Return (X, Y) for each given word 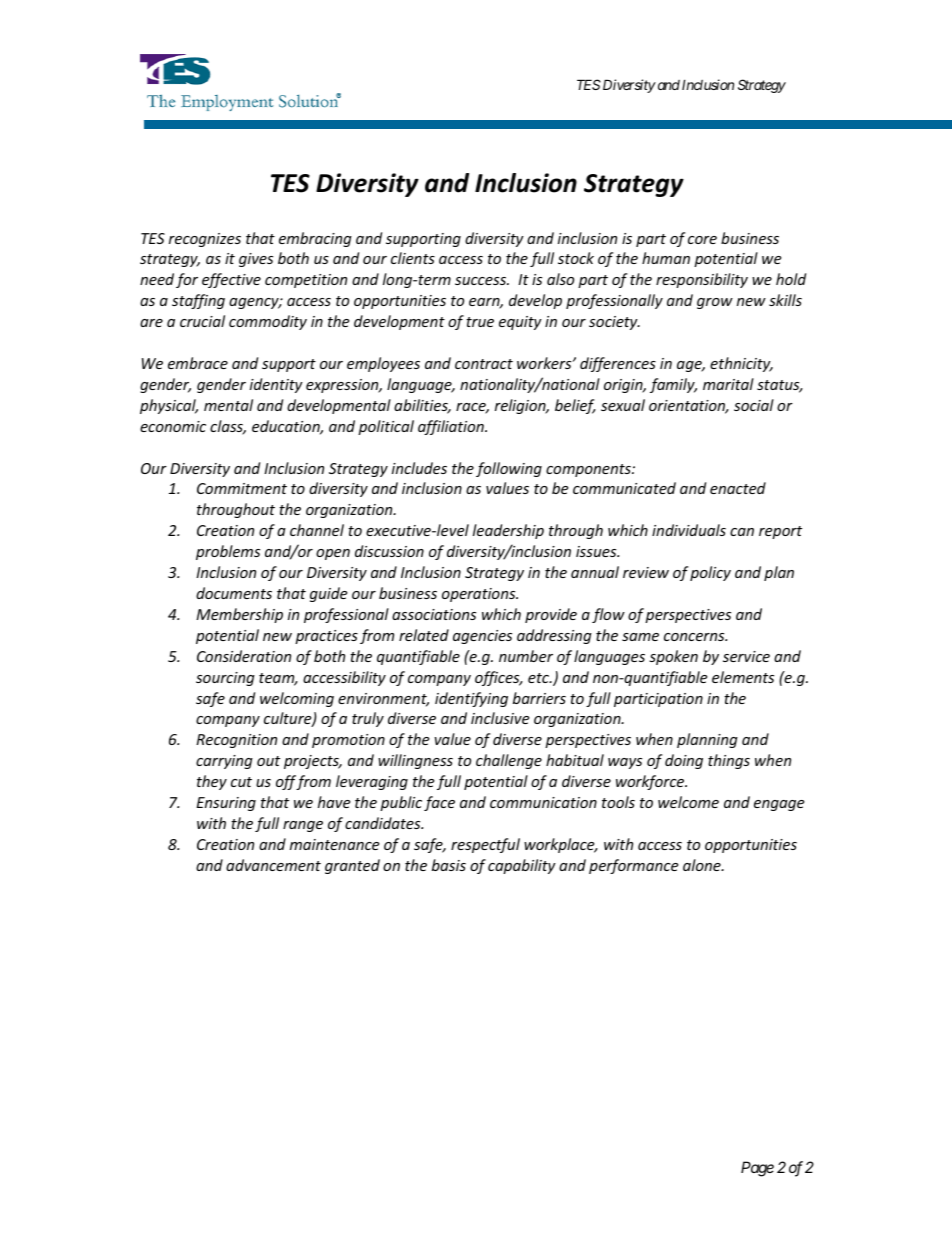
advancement (273, 865)
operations (480, 595)
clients (413, 258)
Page (757, 1169)
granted (352, 866)
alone (703, 865)
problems (228, 552)
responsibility (702, 280)
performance (633, 866)
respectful (485, 845)
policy (710, 573)
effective (231, 280)
